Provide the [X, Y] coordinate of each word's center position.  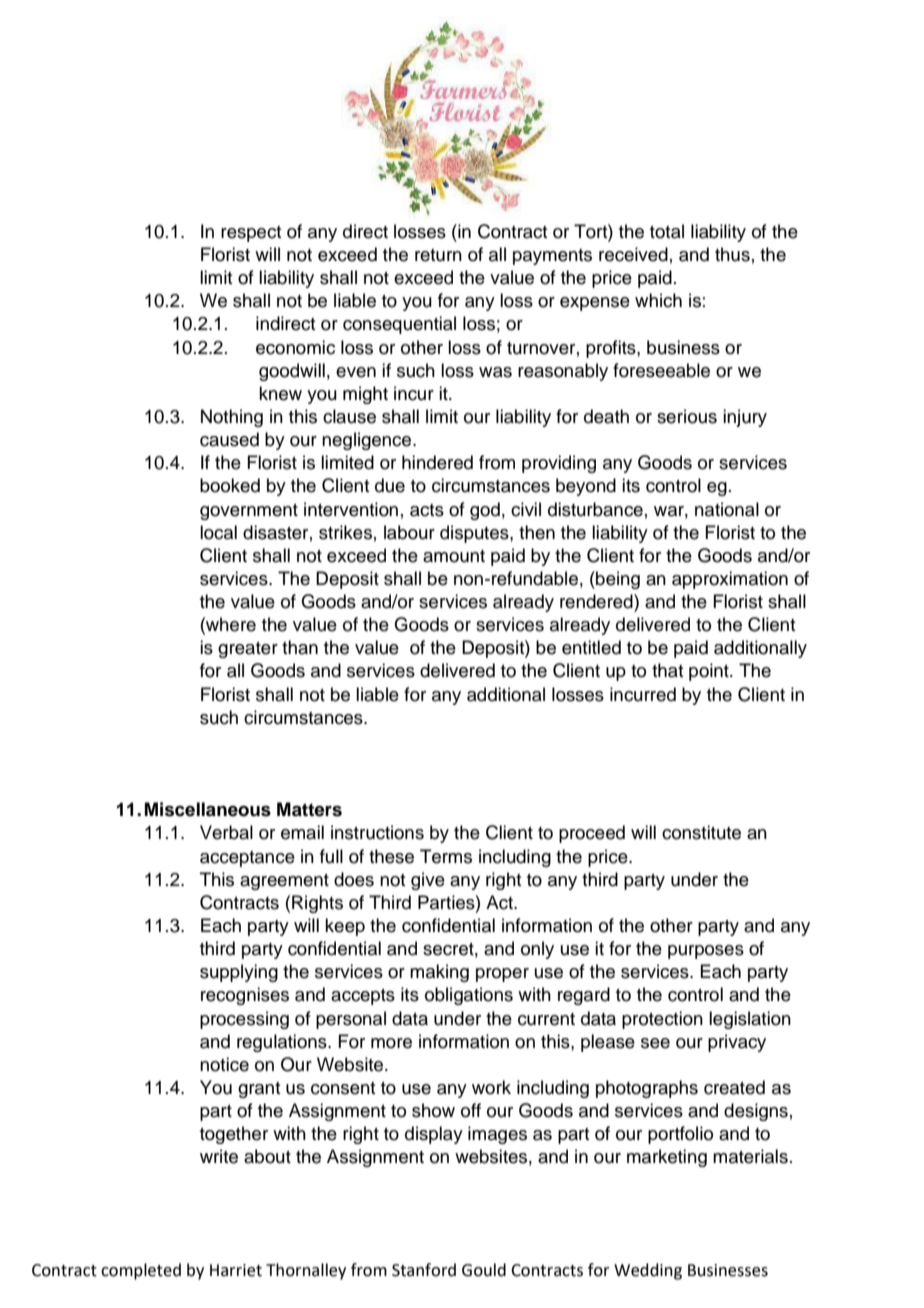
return [438, 255]
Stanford [424, 1270]
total [667, 231]
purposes [706, 952]
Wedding [648, 1271]
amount [454, 556]
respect [251, 234]
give [428, 881]
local [218, 532]
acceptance [247, 859]
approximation [730, 580]
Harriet [236, 1270]
